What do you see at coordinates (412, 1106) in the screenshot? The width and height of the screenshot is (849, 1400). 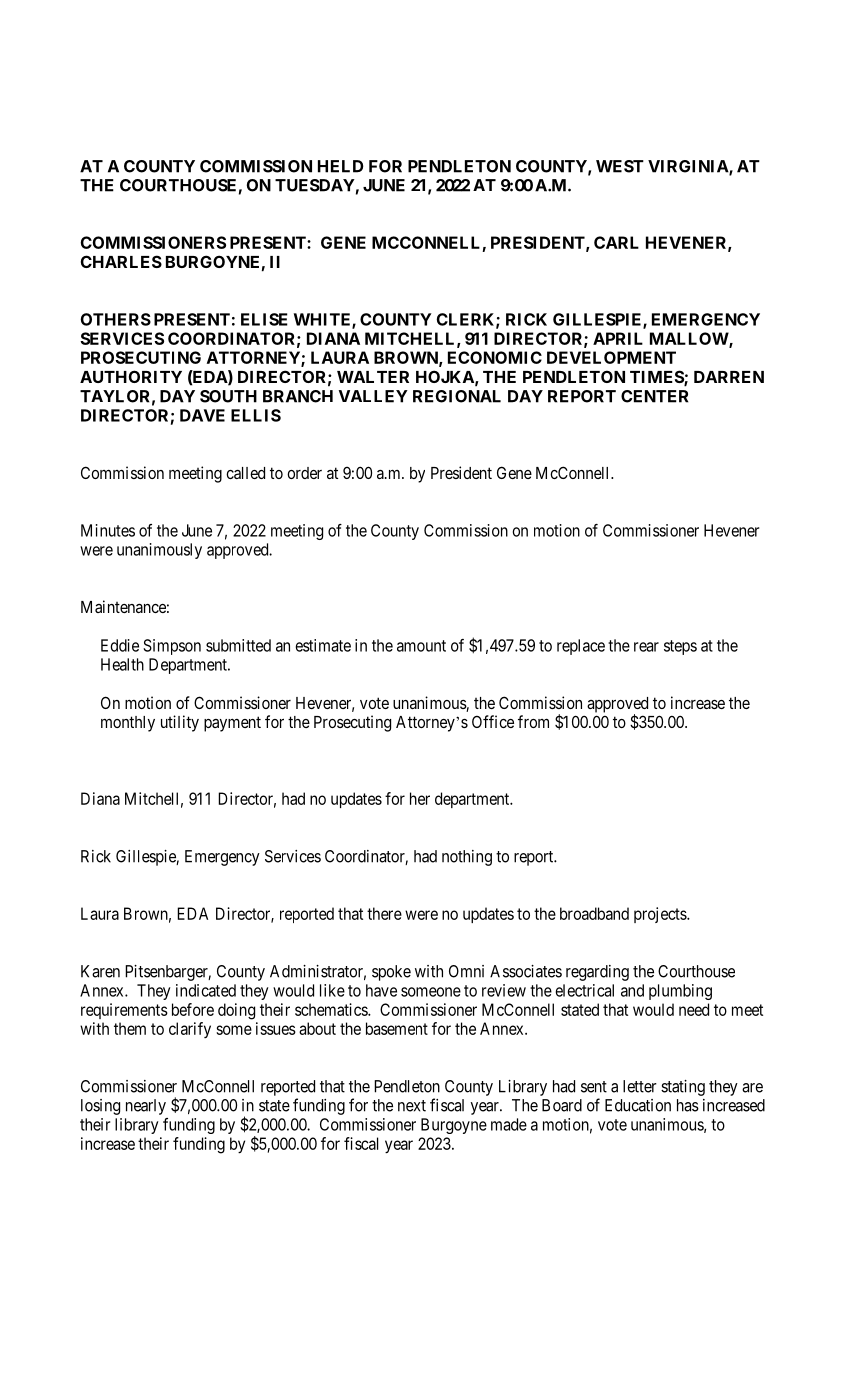 I see `next` at bounding box center [412, 1106].
